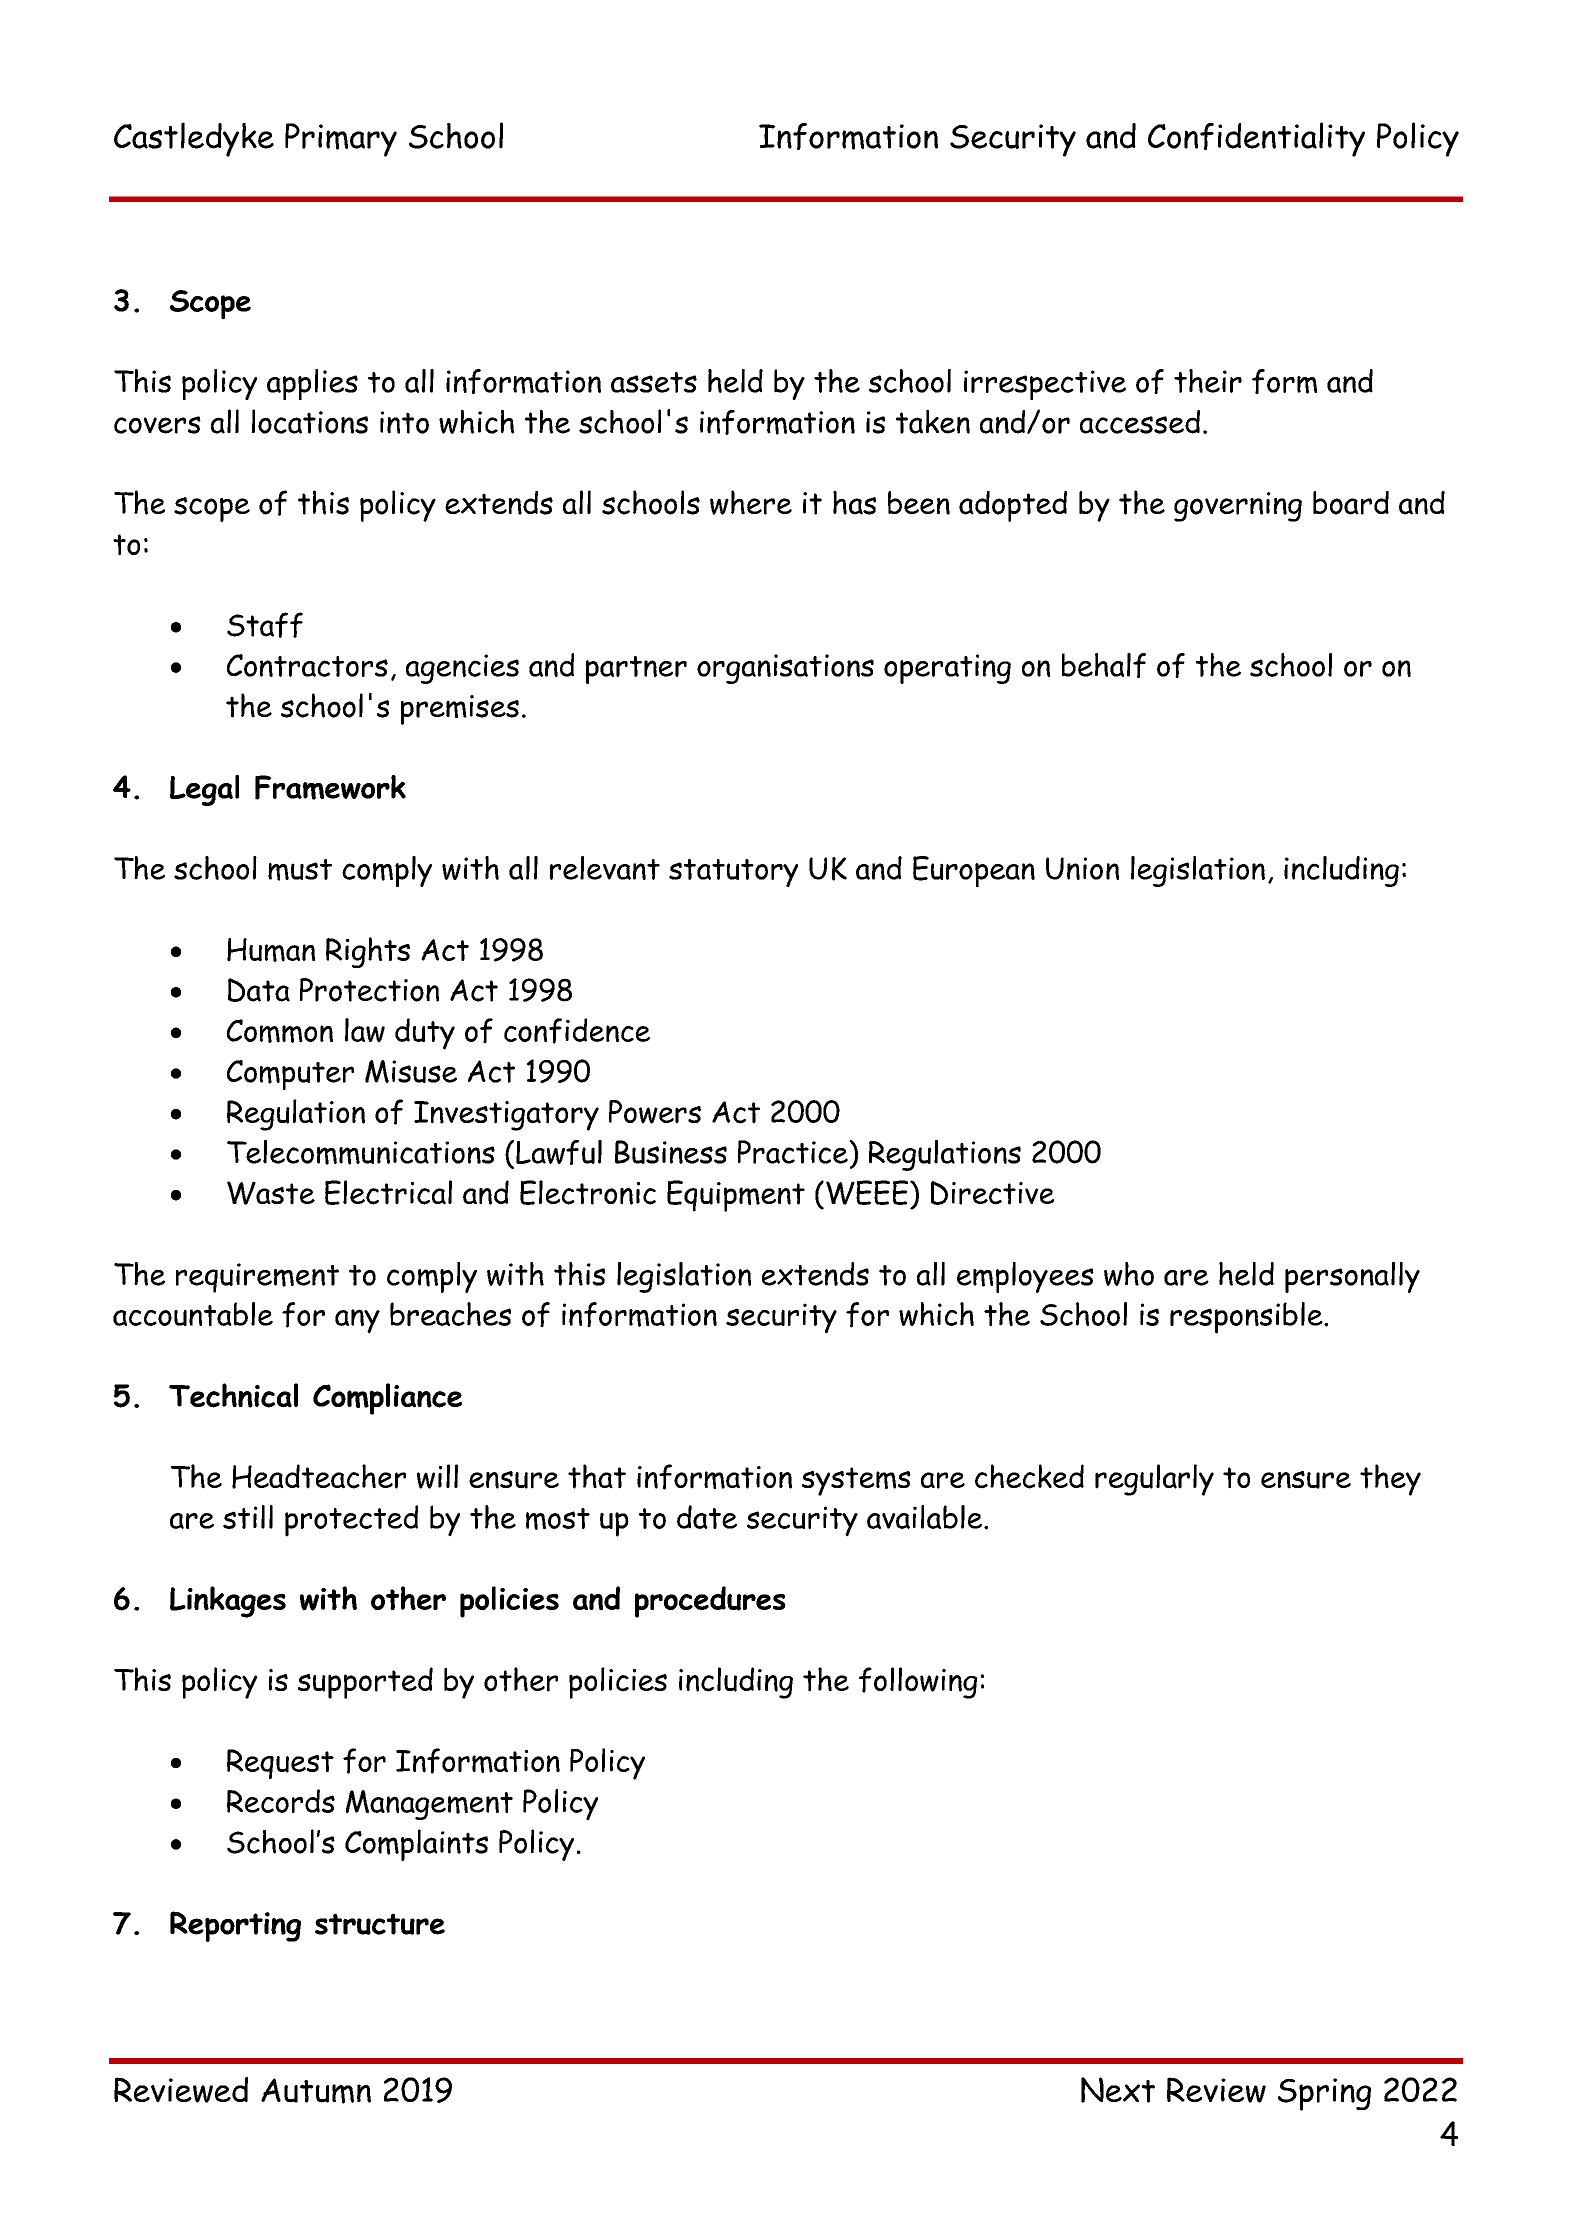 This screenshot has width=1575, height=2228. What do you see at coordinates (1129, 1274) in the screenshot?
I see `who` at bounding box center [1129, 1274].
